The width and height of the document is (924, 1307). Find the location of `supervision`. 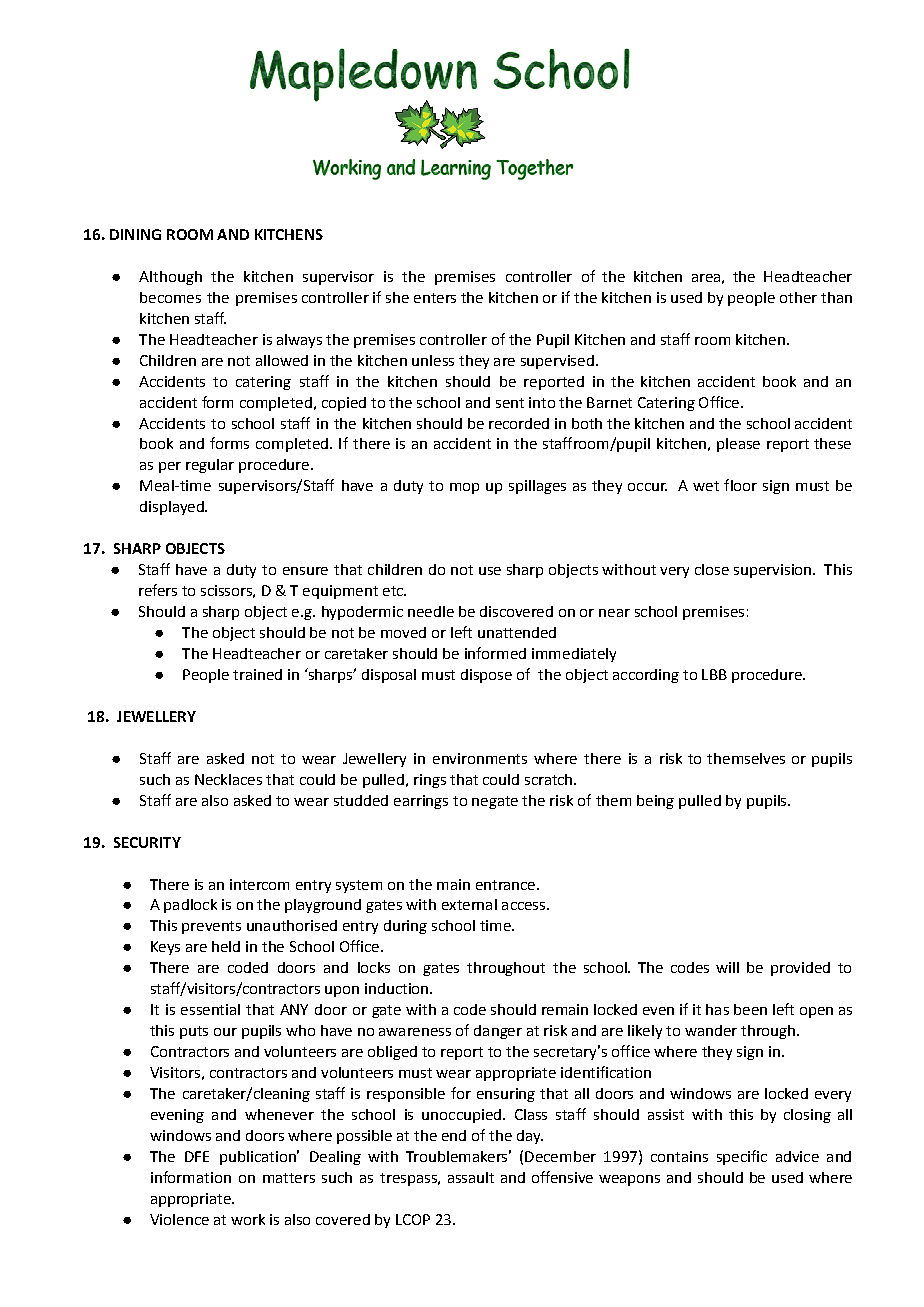

supervision is located at coordinates (774, 571).
